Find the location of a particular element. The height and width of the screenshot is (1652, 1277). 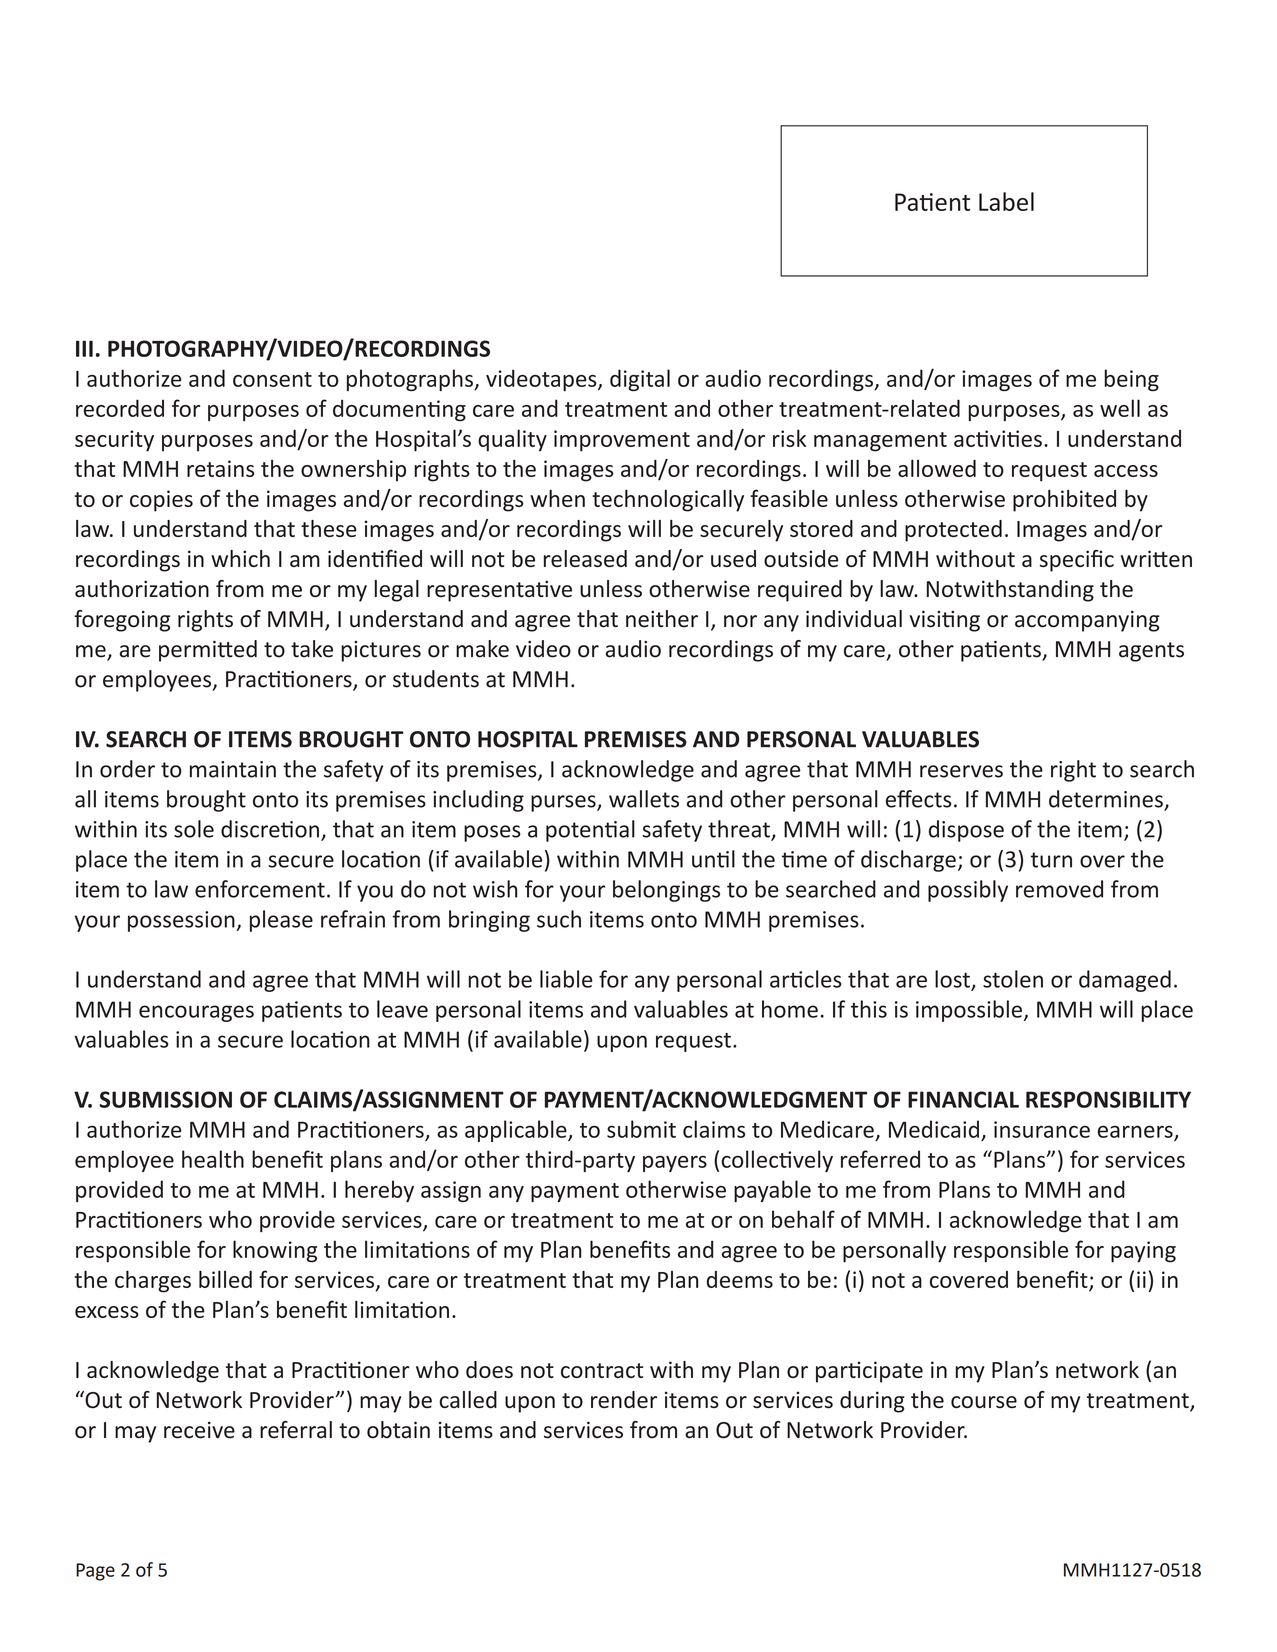

digital is located at coordinates (640, 380).
